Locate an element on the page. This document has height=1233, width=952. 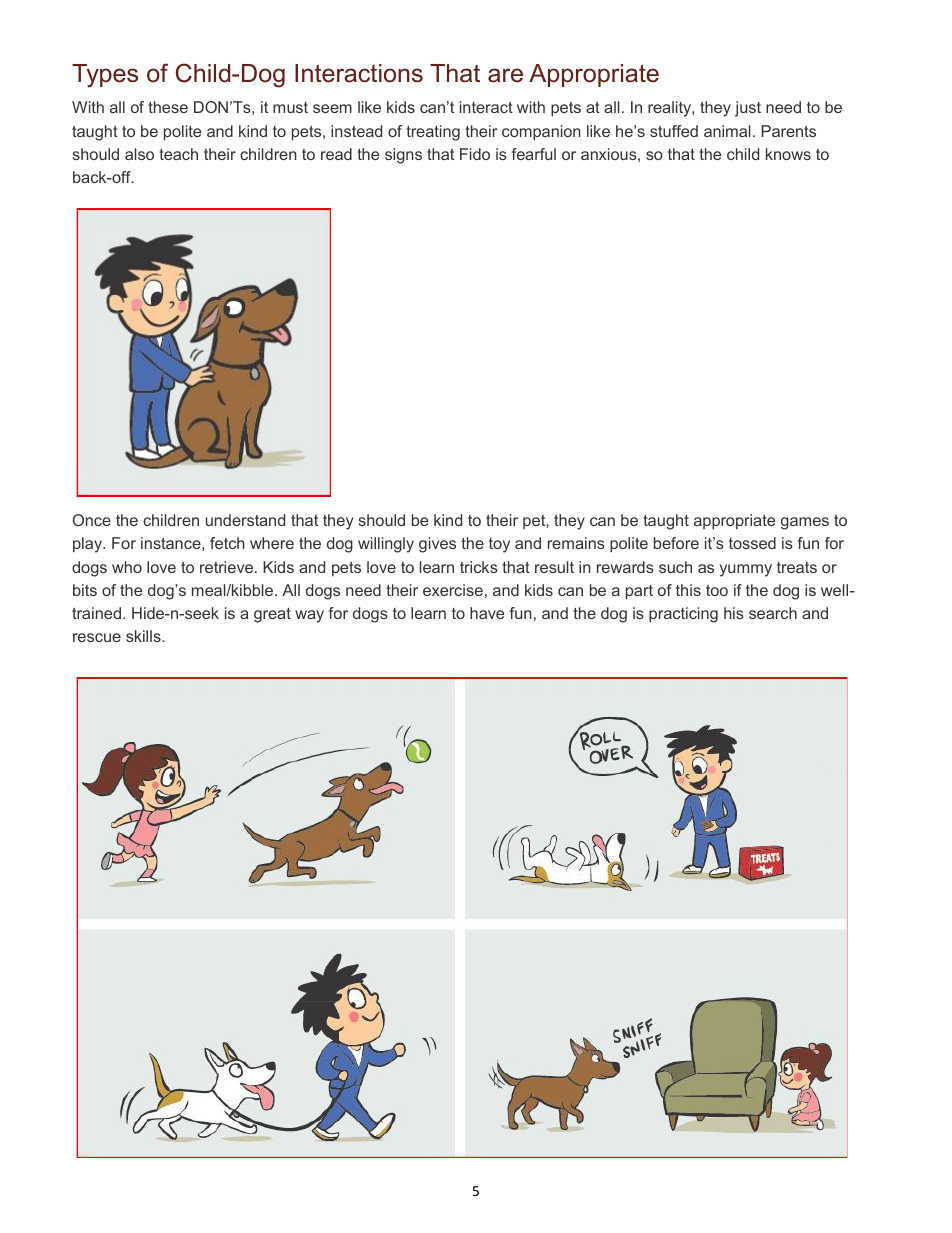
practicing is located at coordinates (683, 615).
